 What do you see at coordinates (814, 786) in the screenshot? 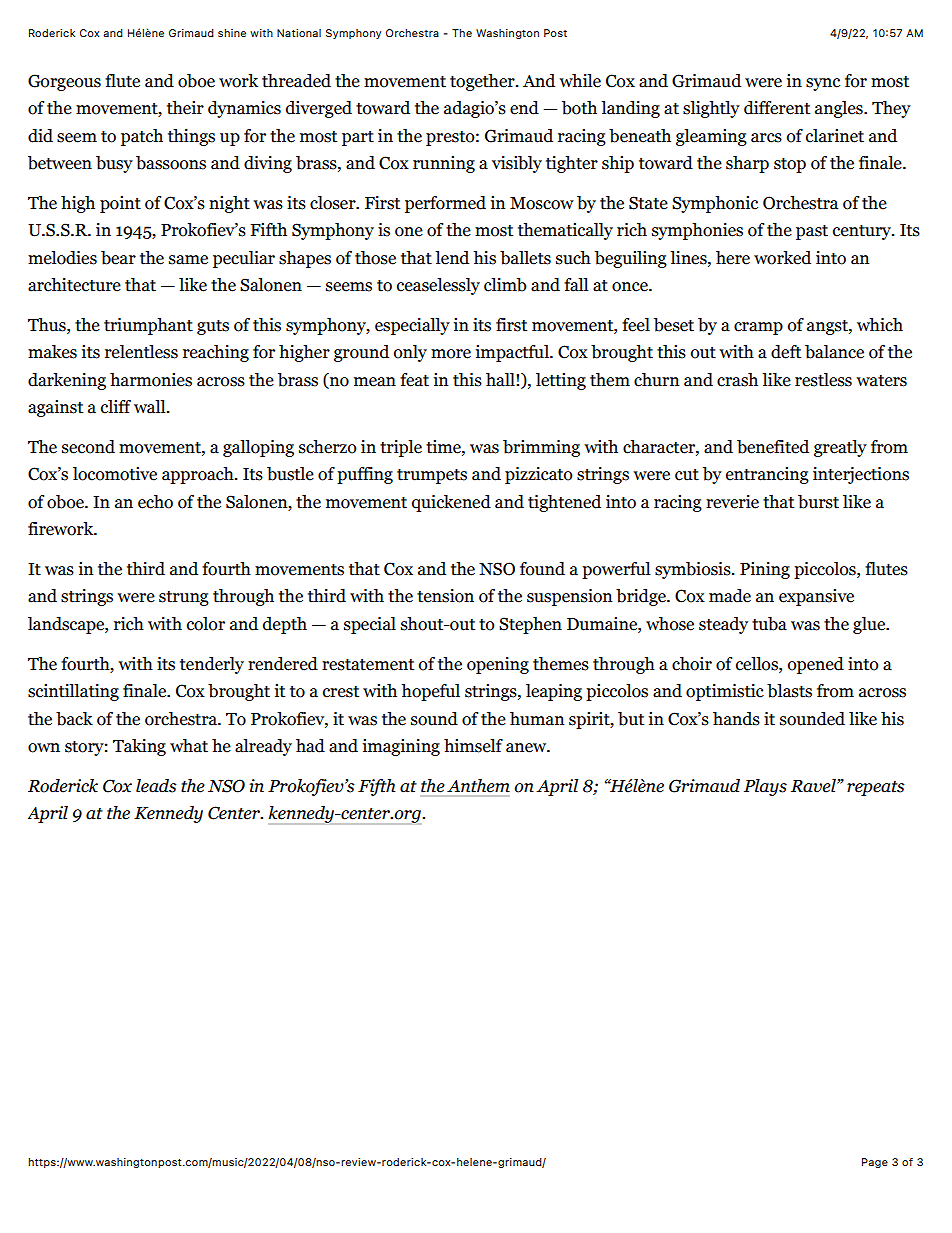
I see `Ravel` at bounding box center [814, 786].
